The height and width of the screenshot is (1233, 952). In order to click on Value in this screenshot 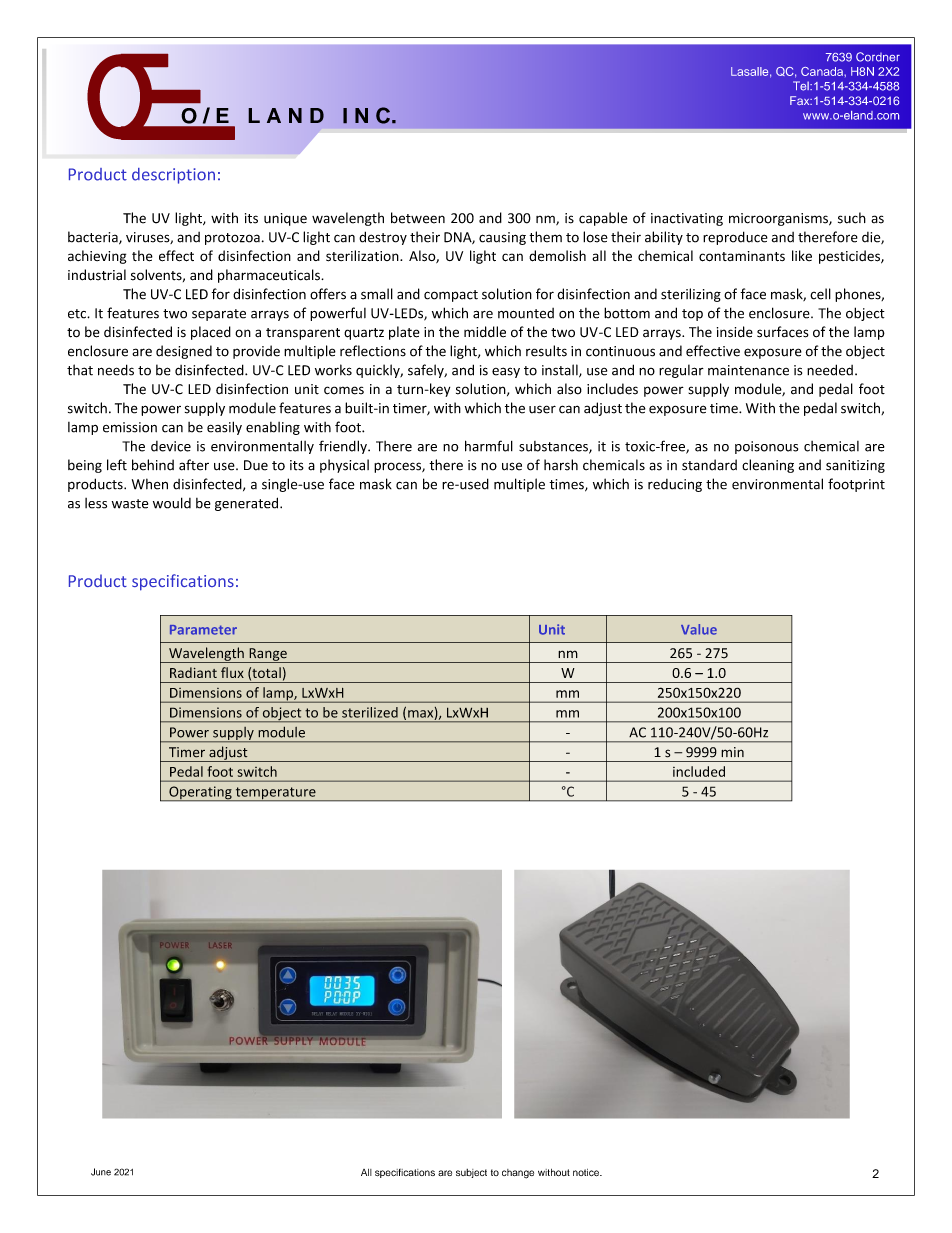, I will do `click(699, 629)`.
